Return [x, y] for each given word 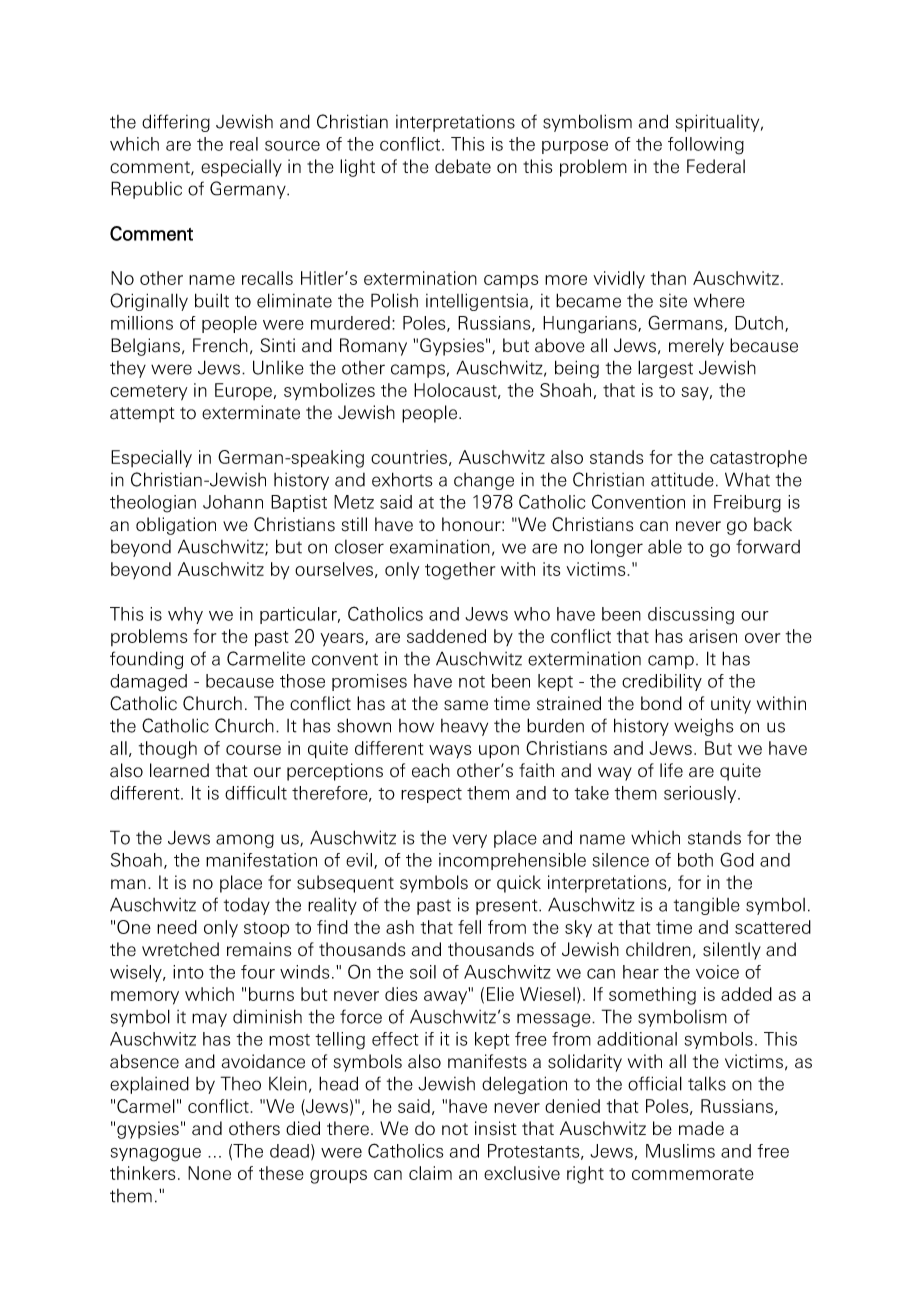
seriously [701, 794]
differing [176, 123]
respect [431, 795]
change [484, 481]
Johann [233, 502]
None [209, 1173]
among [245, 841]
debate [463, 166]
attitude [682, 479]
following [706, 146]
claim [430, 1173]
